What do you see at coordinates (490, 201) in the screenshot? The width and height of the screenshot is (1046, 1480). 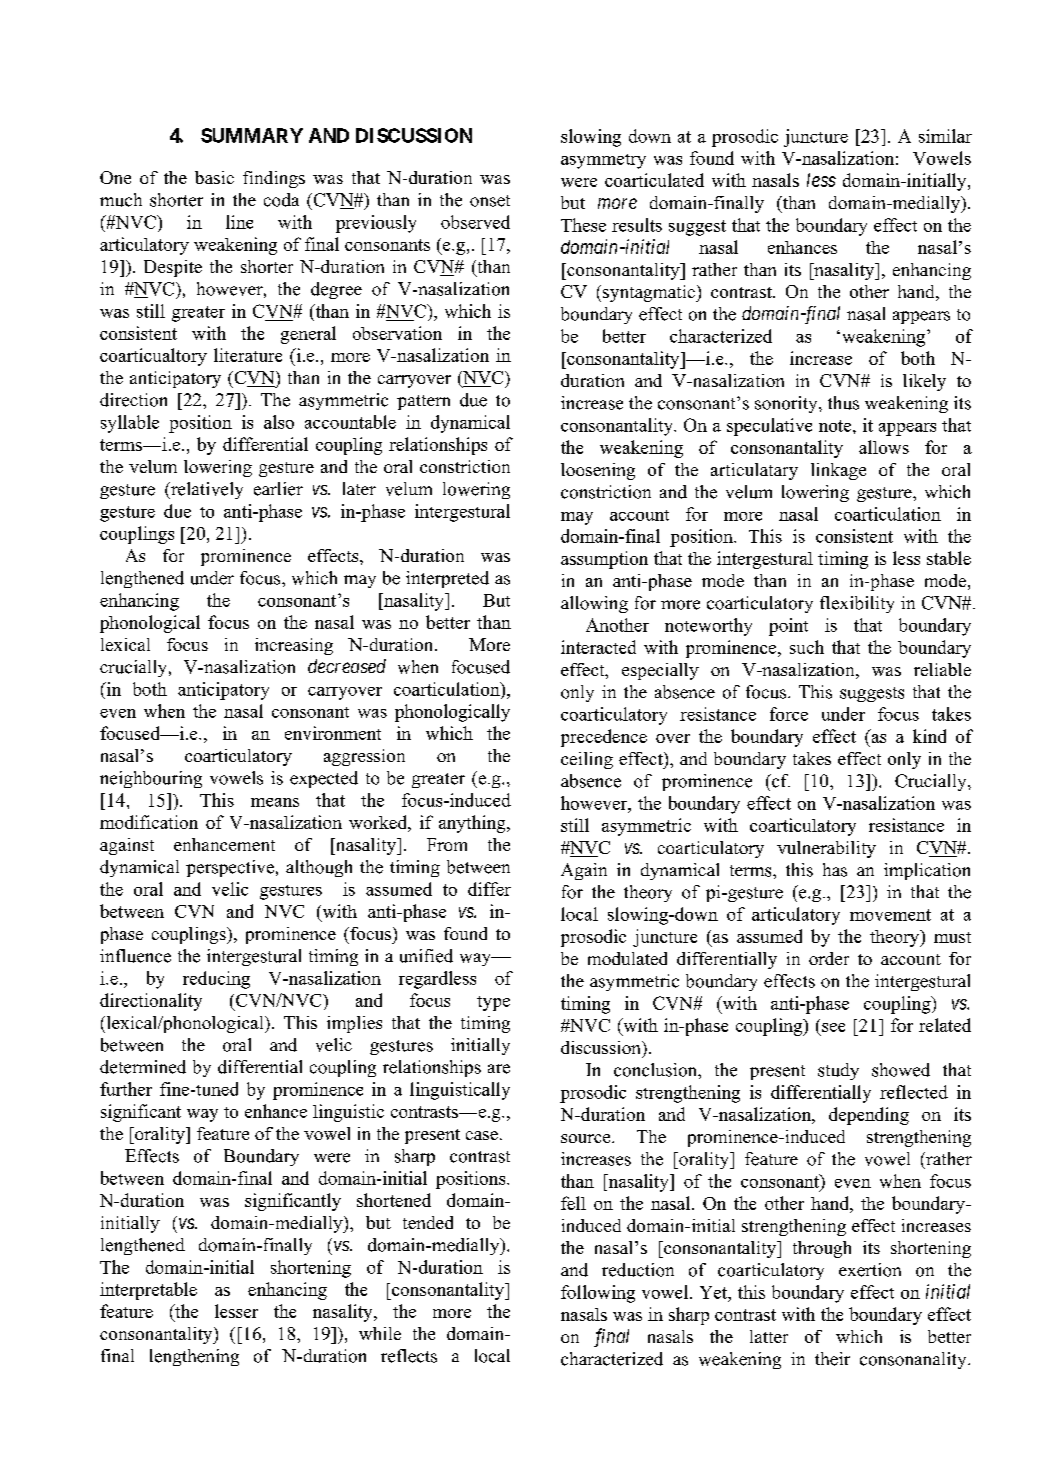 I see `onset` at bounding box center [490, 201].
